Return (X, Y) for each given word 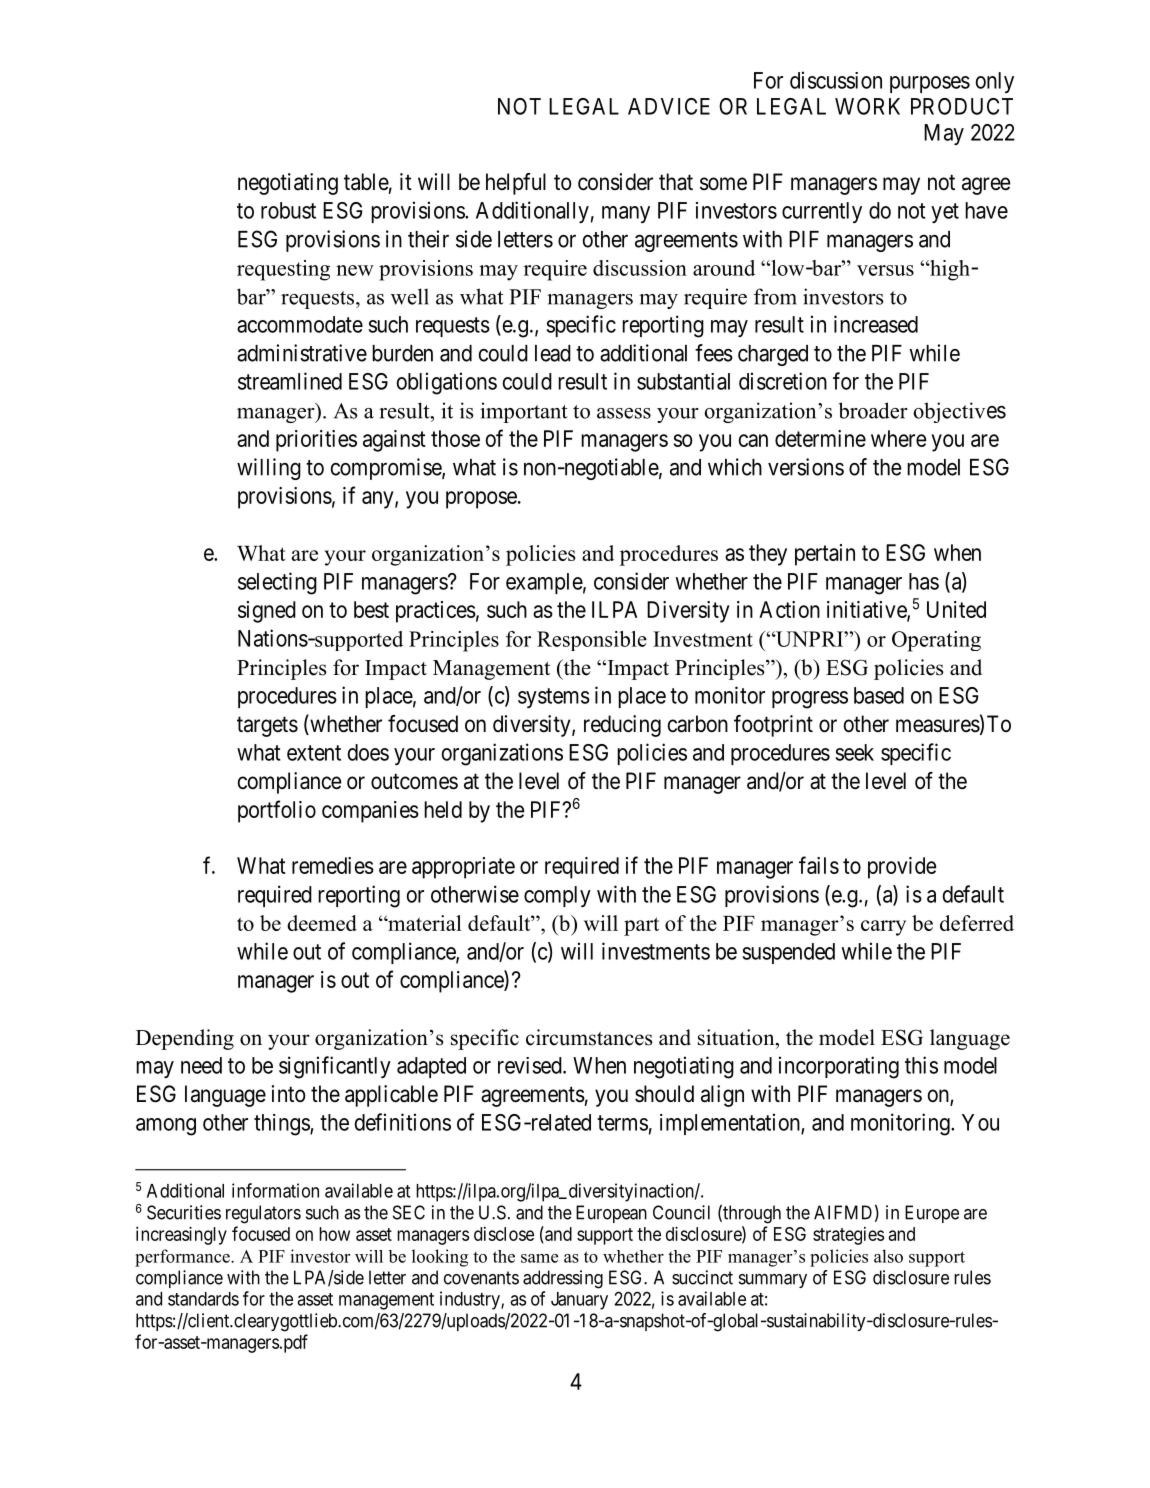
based (879, 695)
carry (883, 928)
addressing (563, 1279)
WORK (867, 106)
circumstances (589, 1037)
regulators (263, 1214)
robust (288, 210)
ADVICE (669, 106)
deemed (322, 923)
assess (624, 413)
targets (267, 726)
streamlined (290, 381)
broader (873, 410)
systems (554, 698)
